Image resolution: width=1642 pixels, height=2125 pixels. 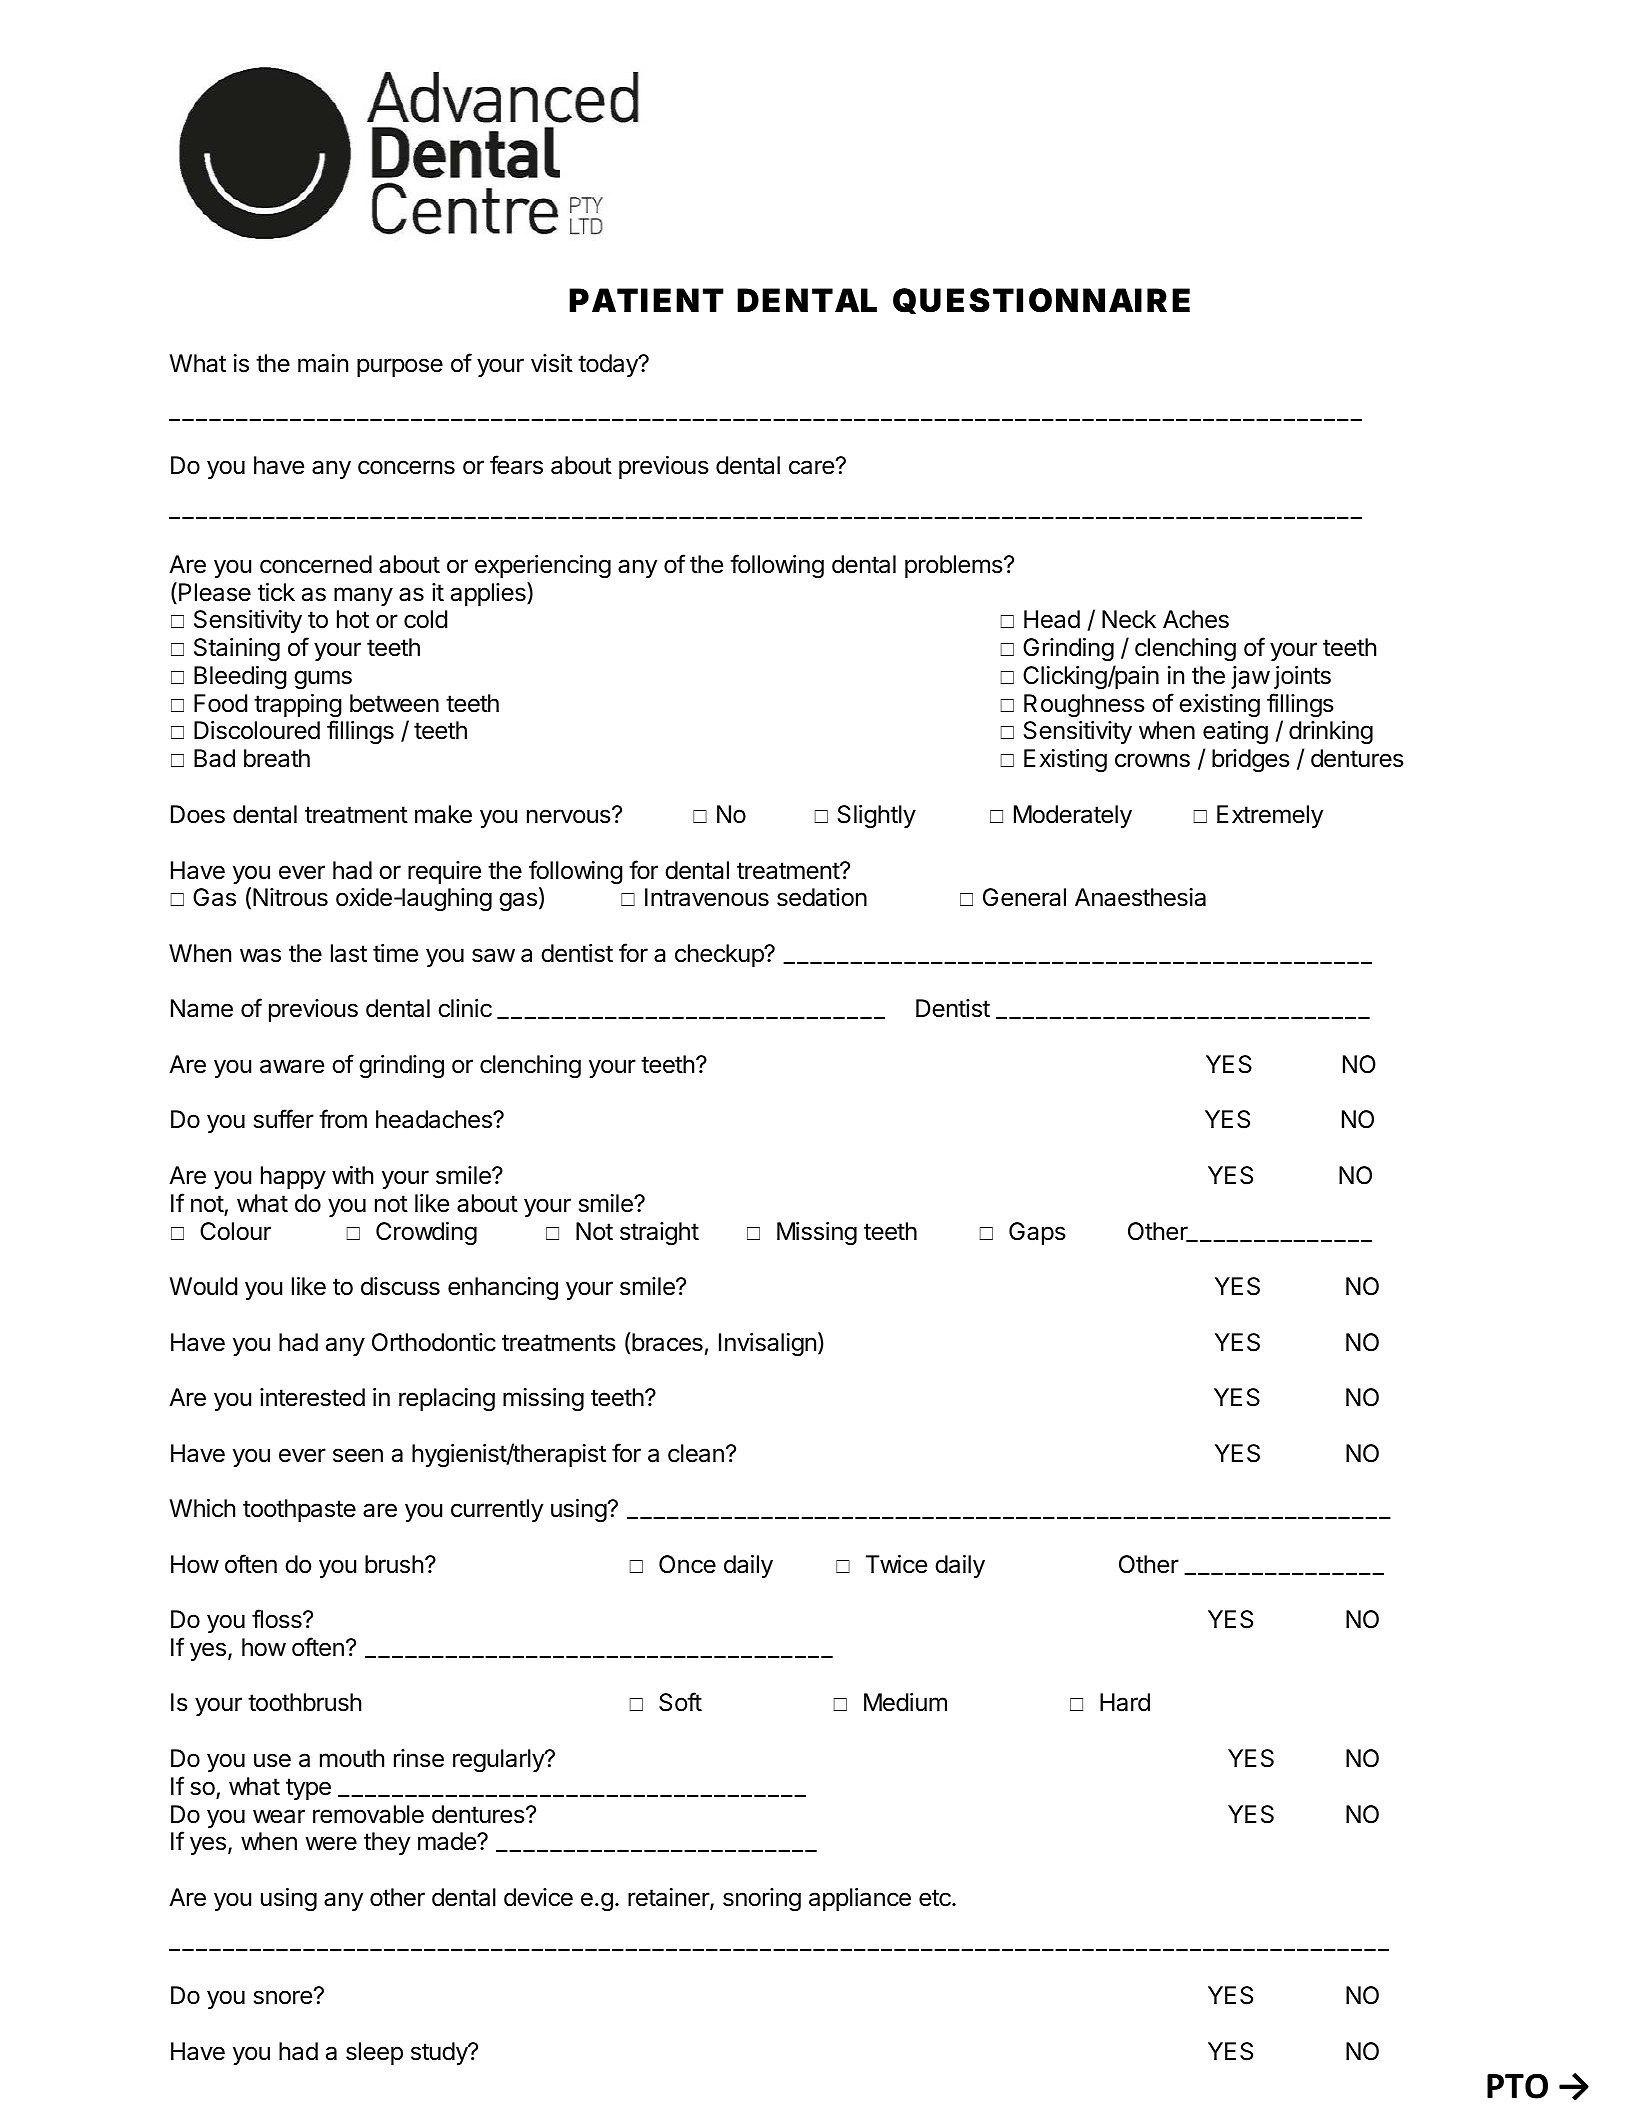 I want to click on care, so click(x=811, y=467).
